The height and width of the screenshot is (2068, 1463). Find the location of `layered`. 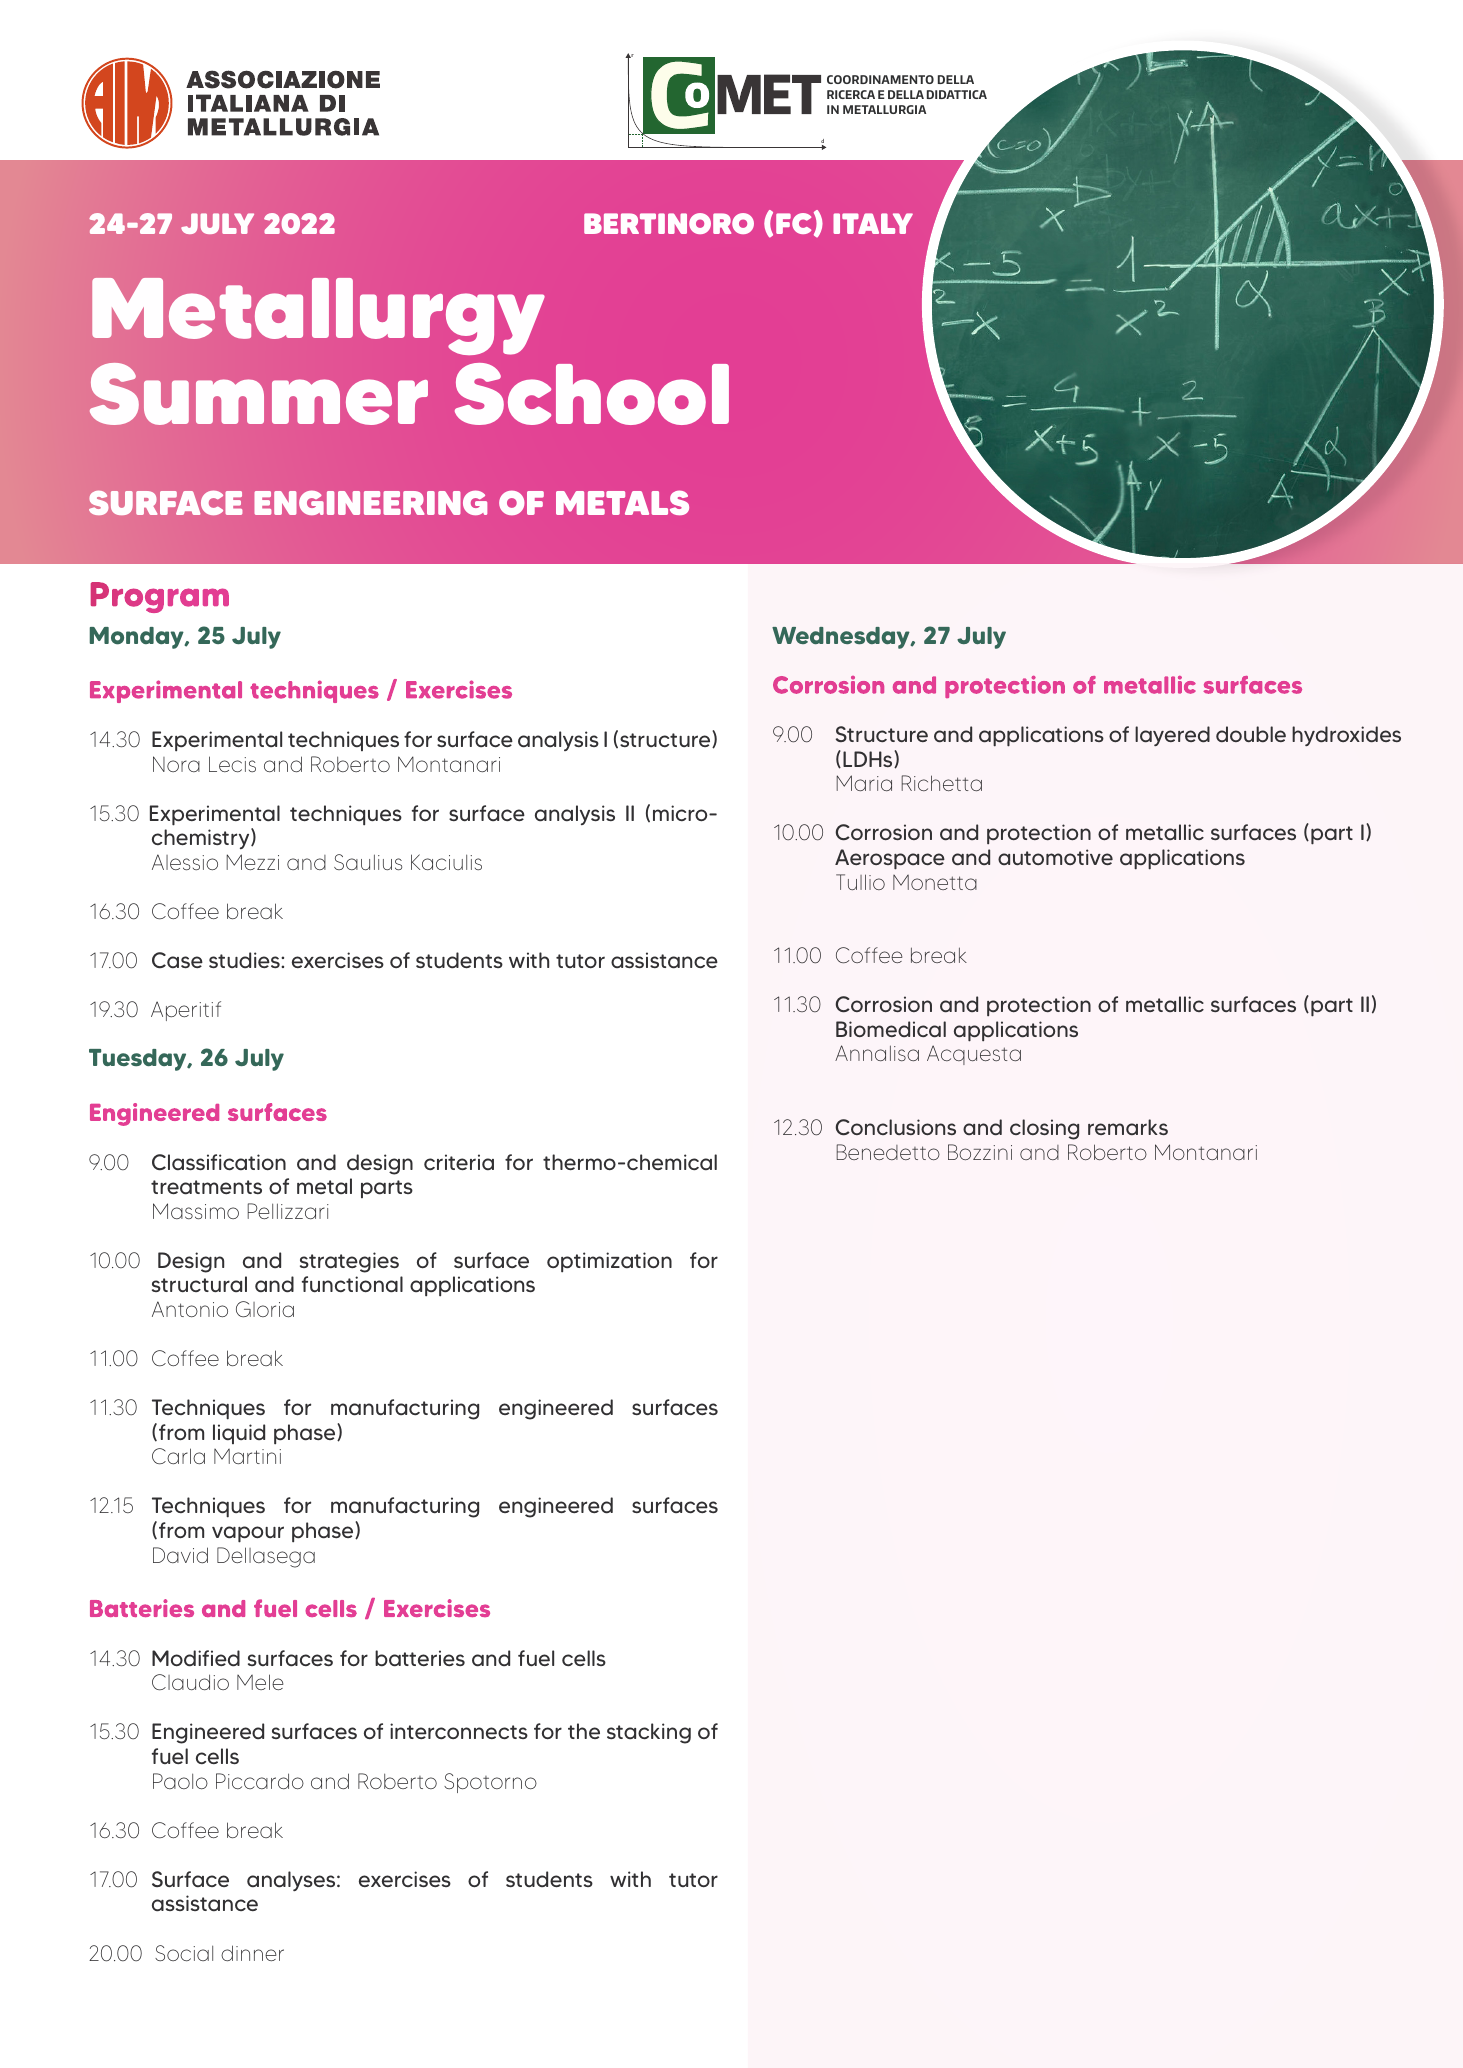

layered is located at coordinates (1172, 736).
